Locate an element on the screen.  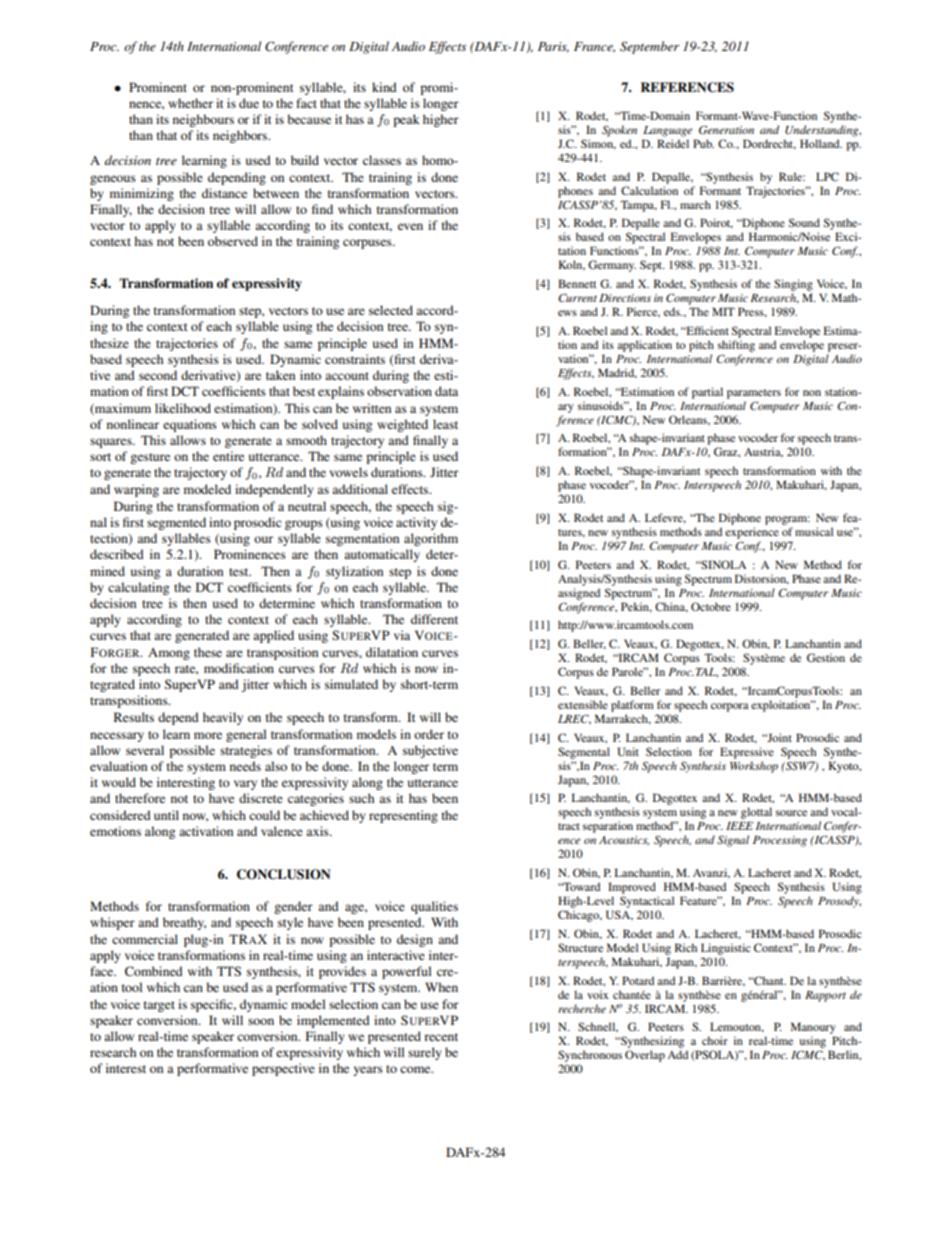
kind is located at coordinates (384, 87).
